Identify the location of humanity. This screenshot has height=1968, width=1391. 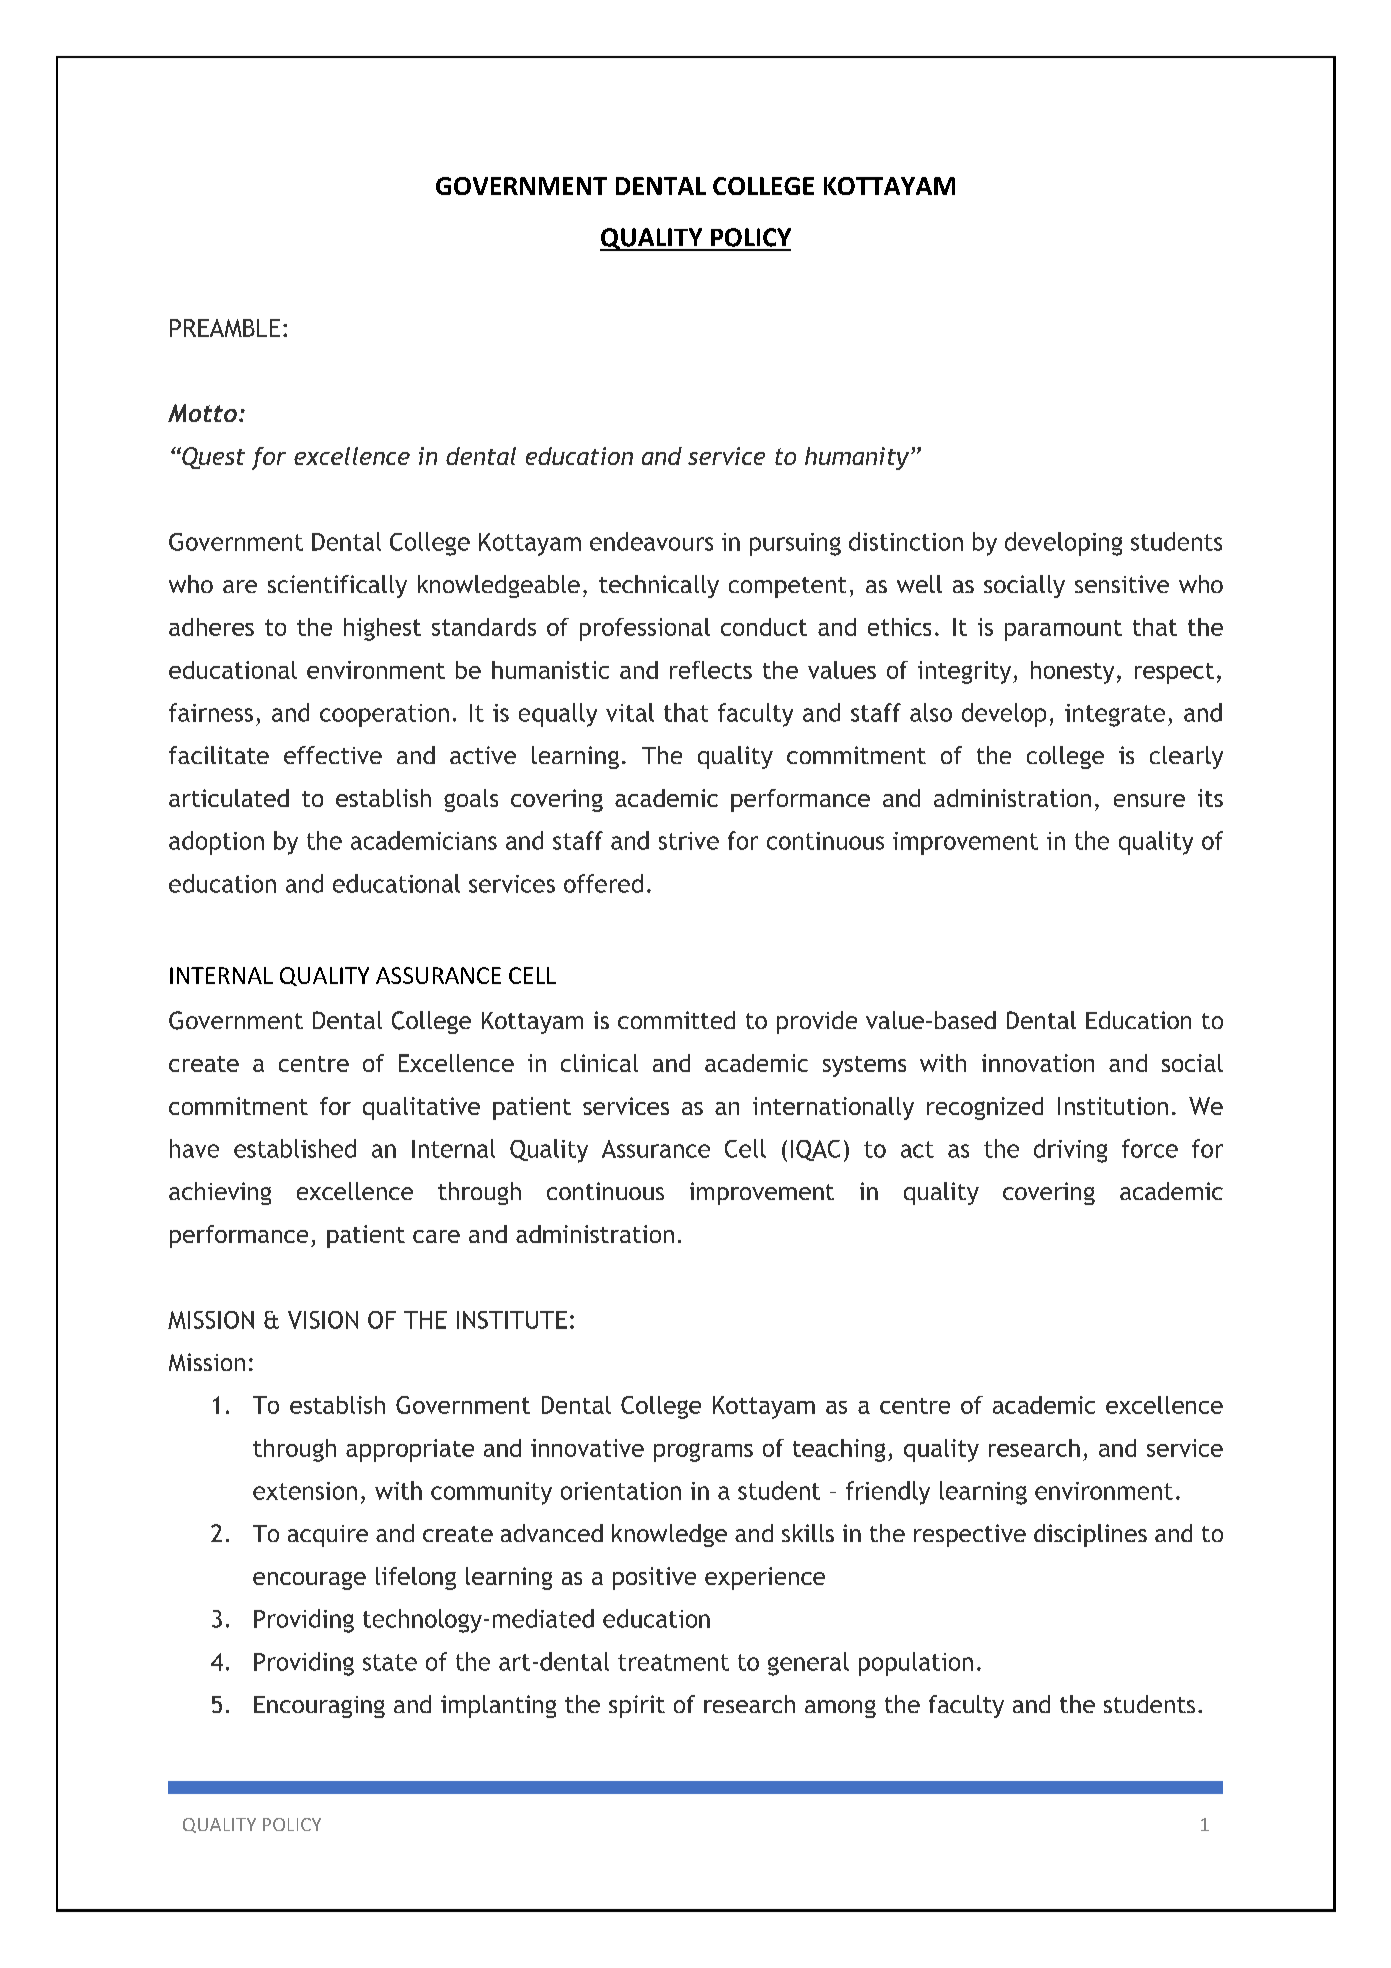
(858, 458).
